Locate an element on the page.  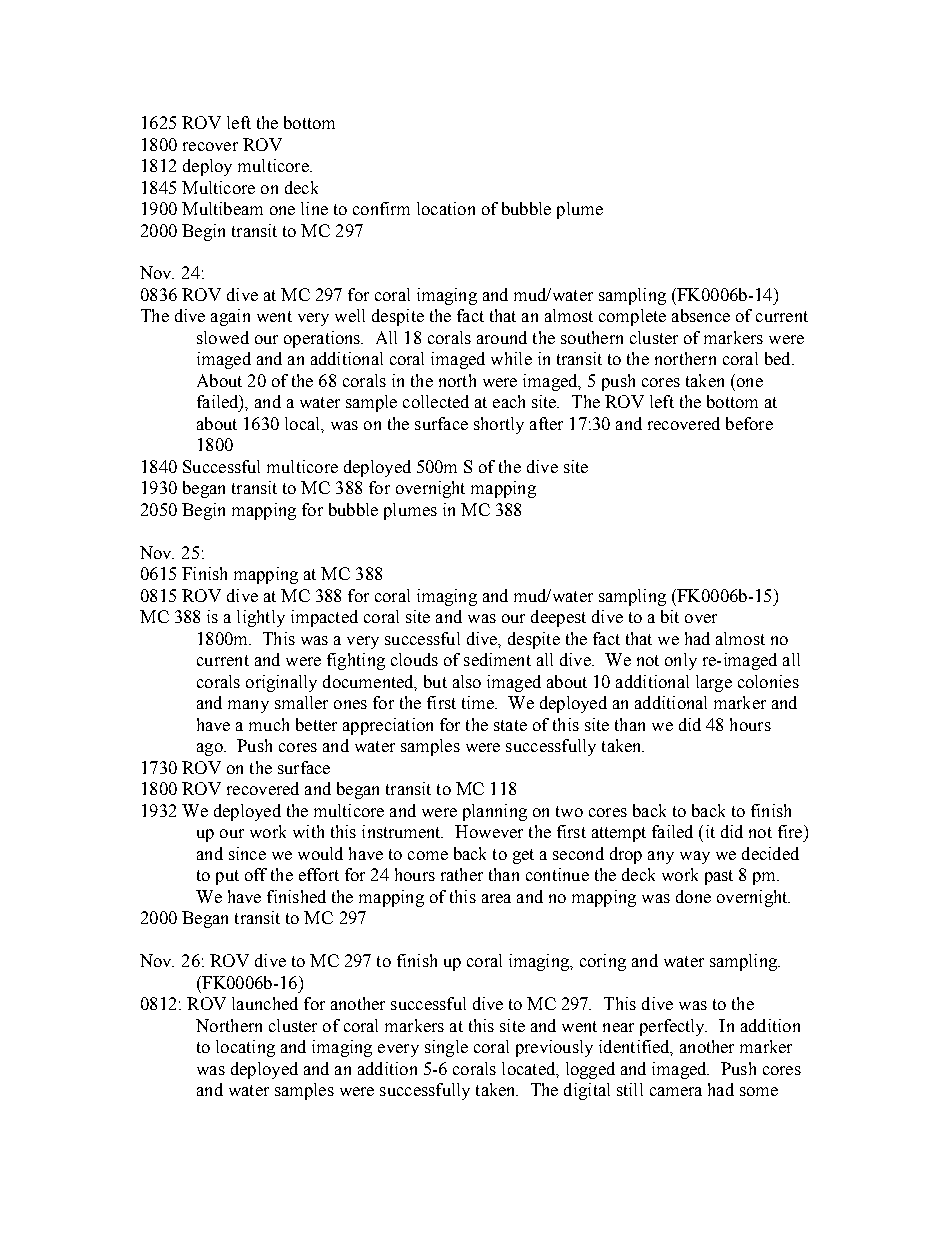
absence is located at coordinates (701, 315).
